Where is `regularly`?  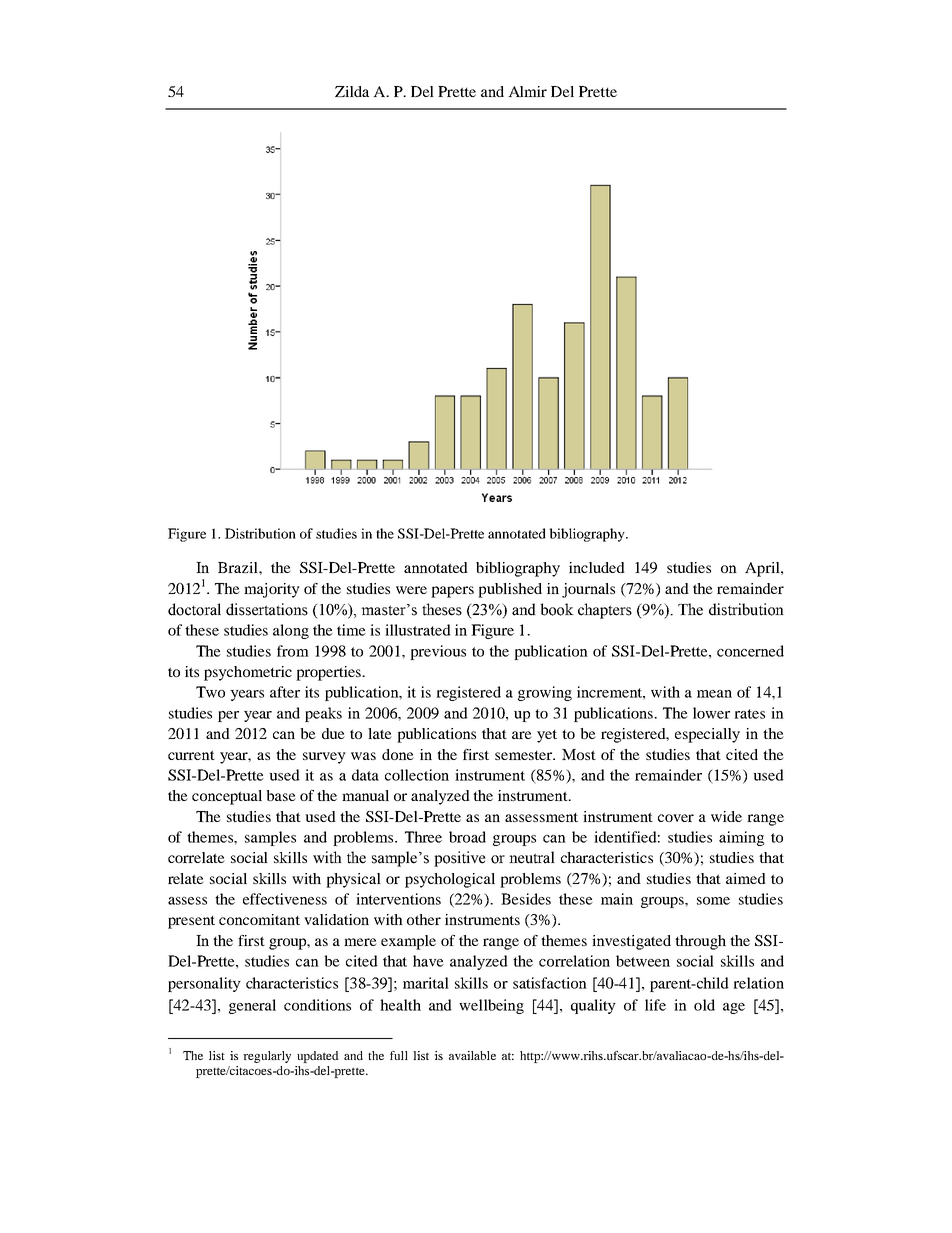
regularly is located at coordinates (267, 1057).
